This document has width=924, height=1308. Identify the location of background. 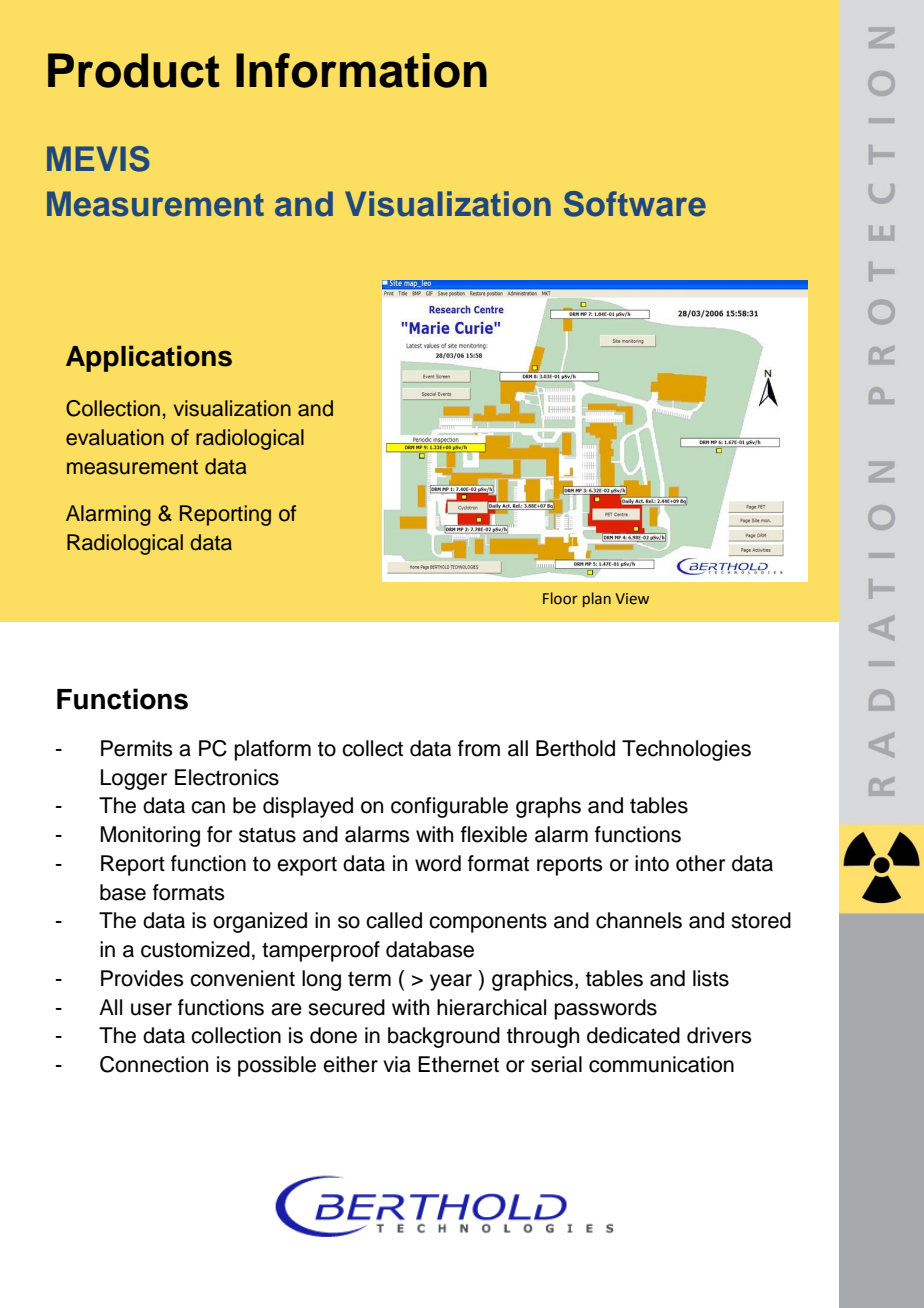
(444, 1037).
